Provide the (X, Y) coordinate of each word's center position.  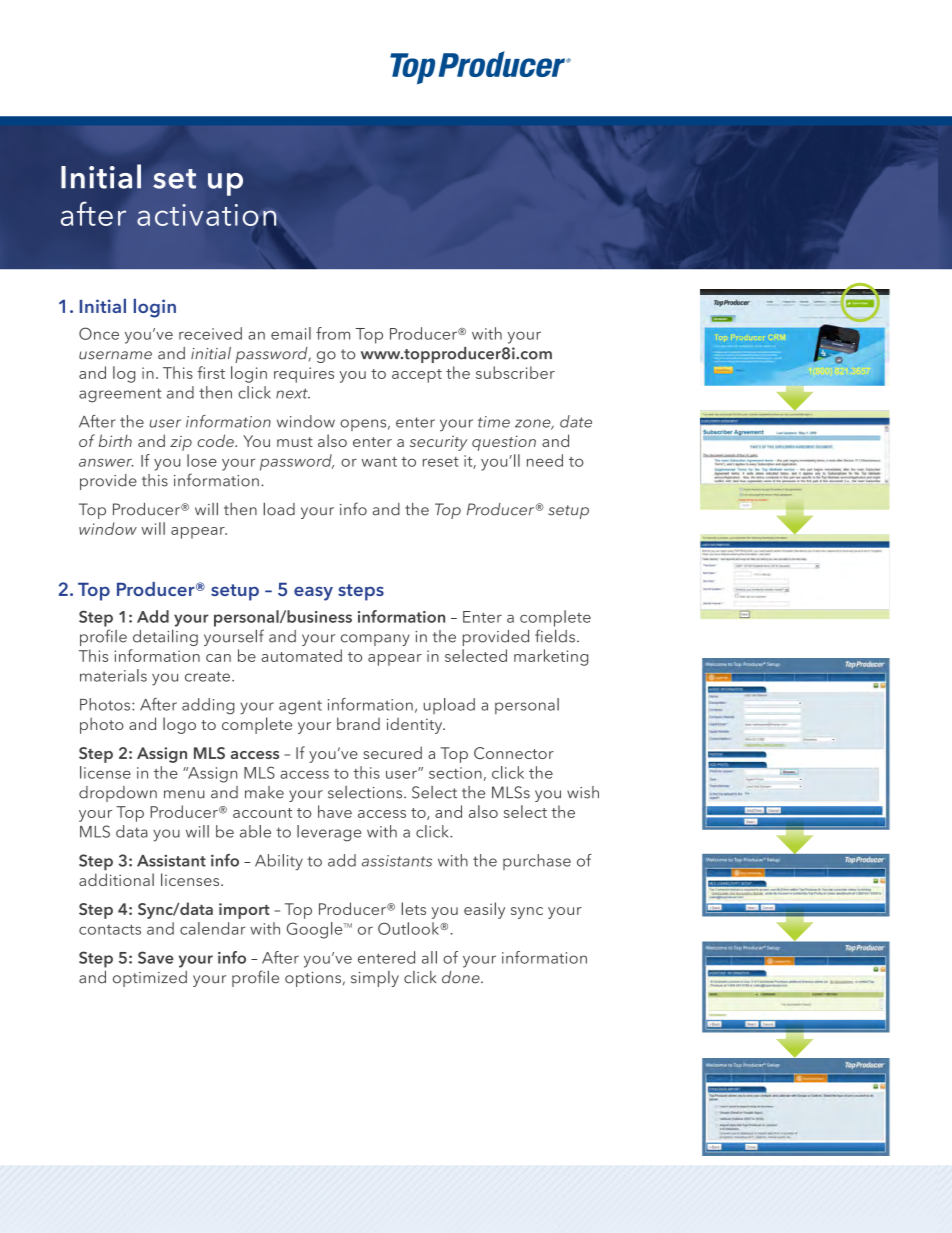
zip (181, 443)
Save (156, 957)
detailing (165, 638)
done (462, 977)
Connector (514, 753)
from (333, 333)
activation (206, 215)
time (494, 422)
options (313, 979)
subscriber (515, 372)
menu (184, 794)
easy (313, 594)
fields (555, 636)
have (335, 811)
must (295, 442)
